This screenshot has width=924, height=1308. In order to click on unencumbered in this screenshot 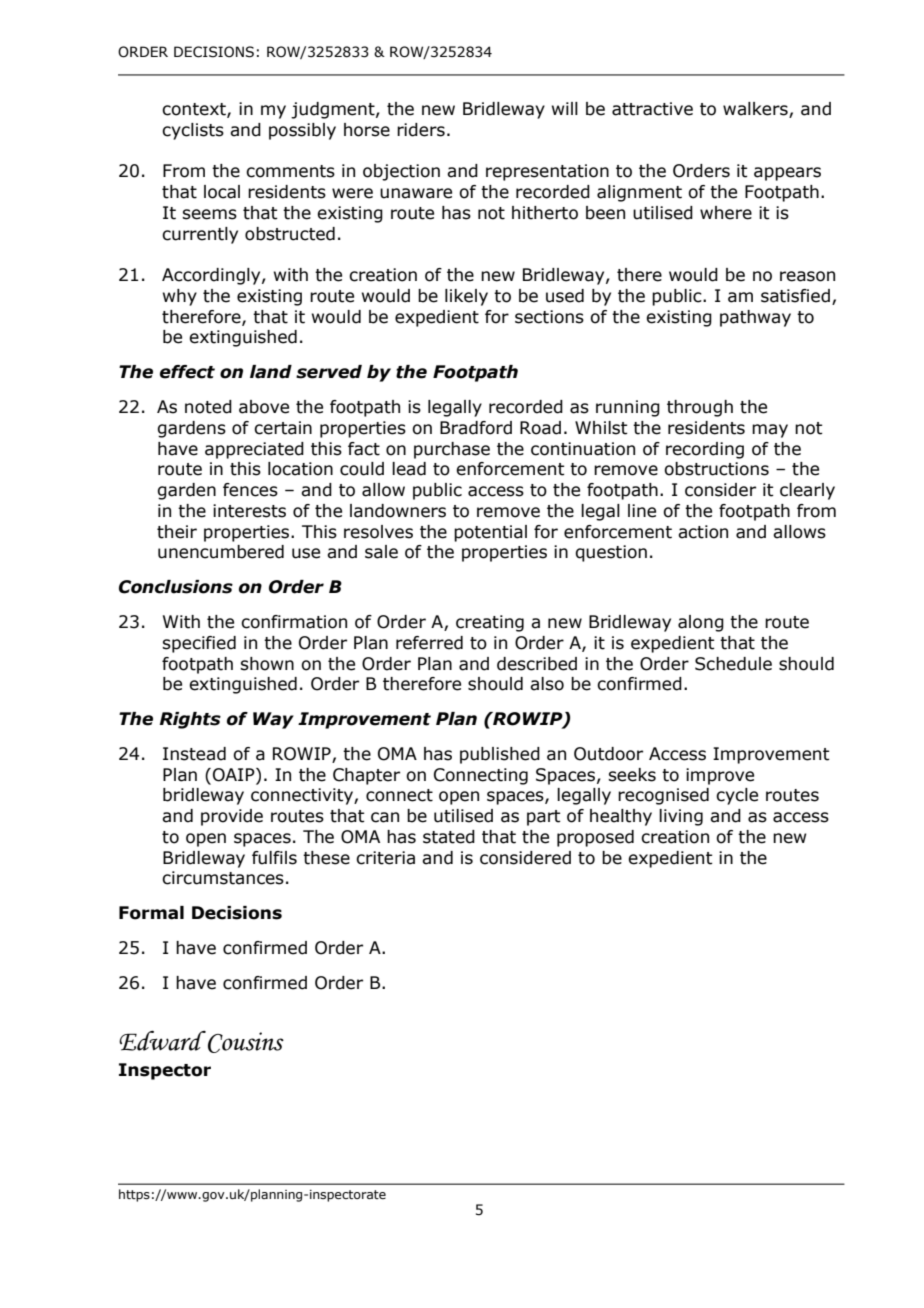, I will do `click(221, 552)`.
